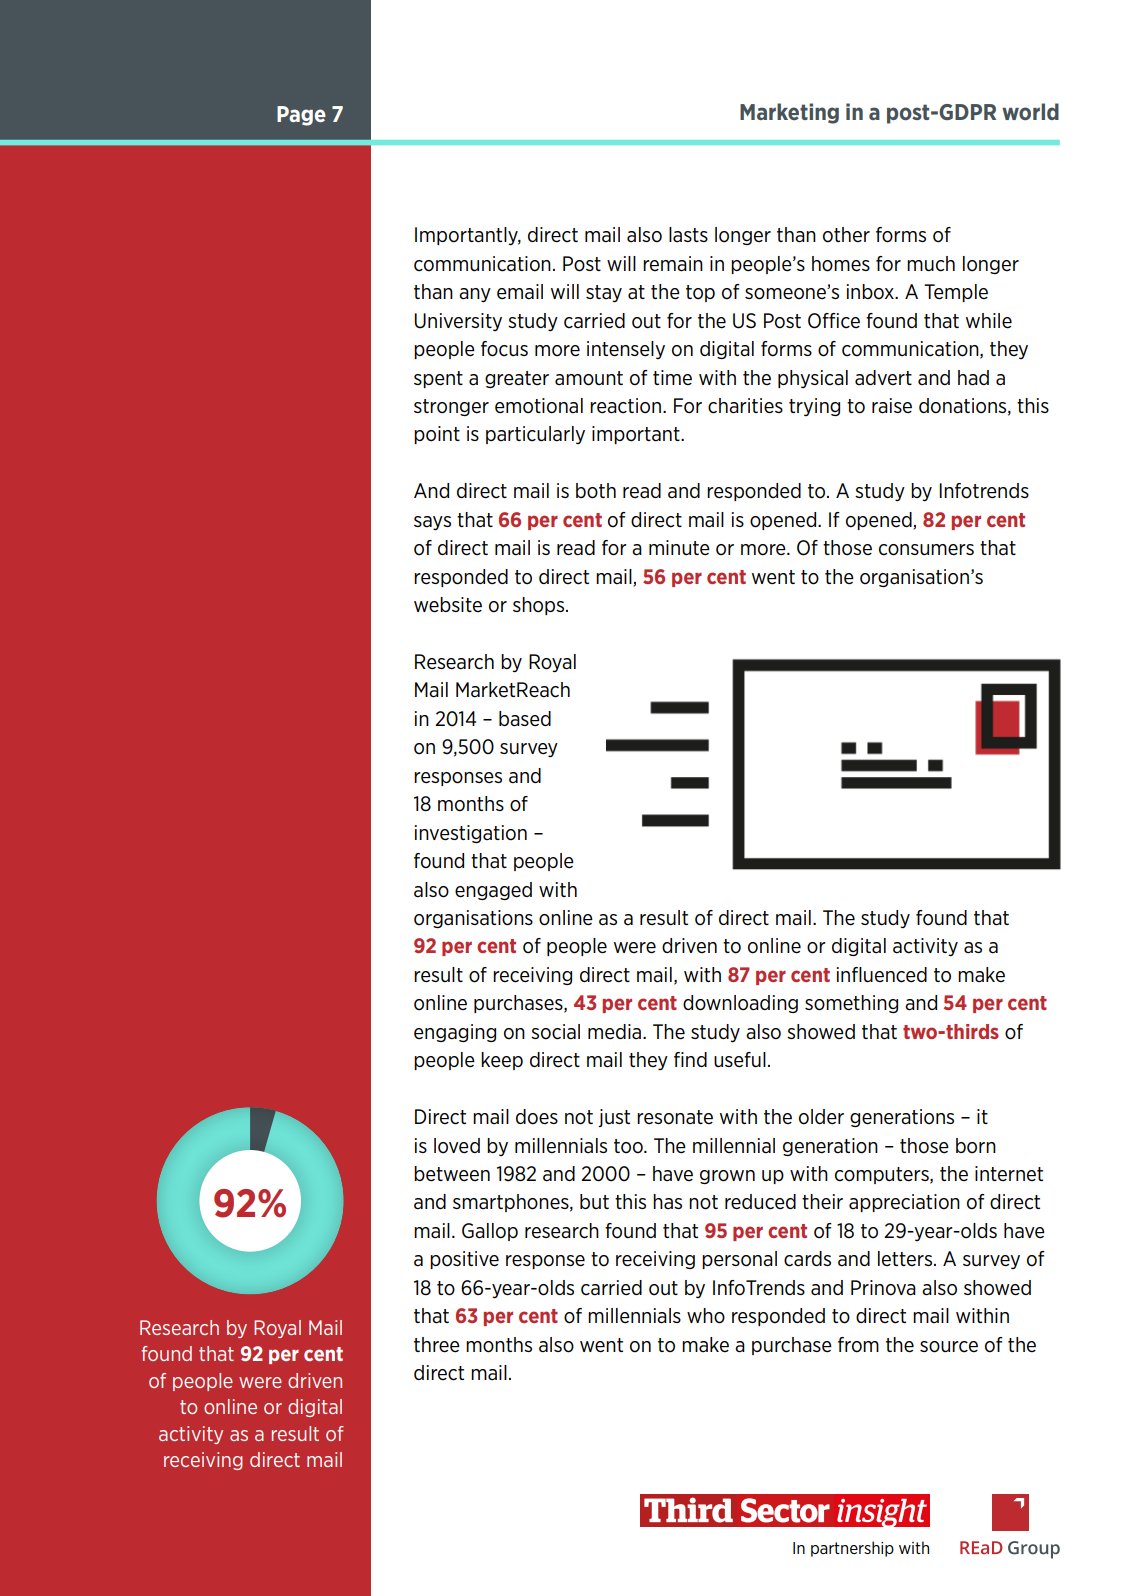  Describe the element at coordinates (301, 116) in the image. I see `Page` at that location.
